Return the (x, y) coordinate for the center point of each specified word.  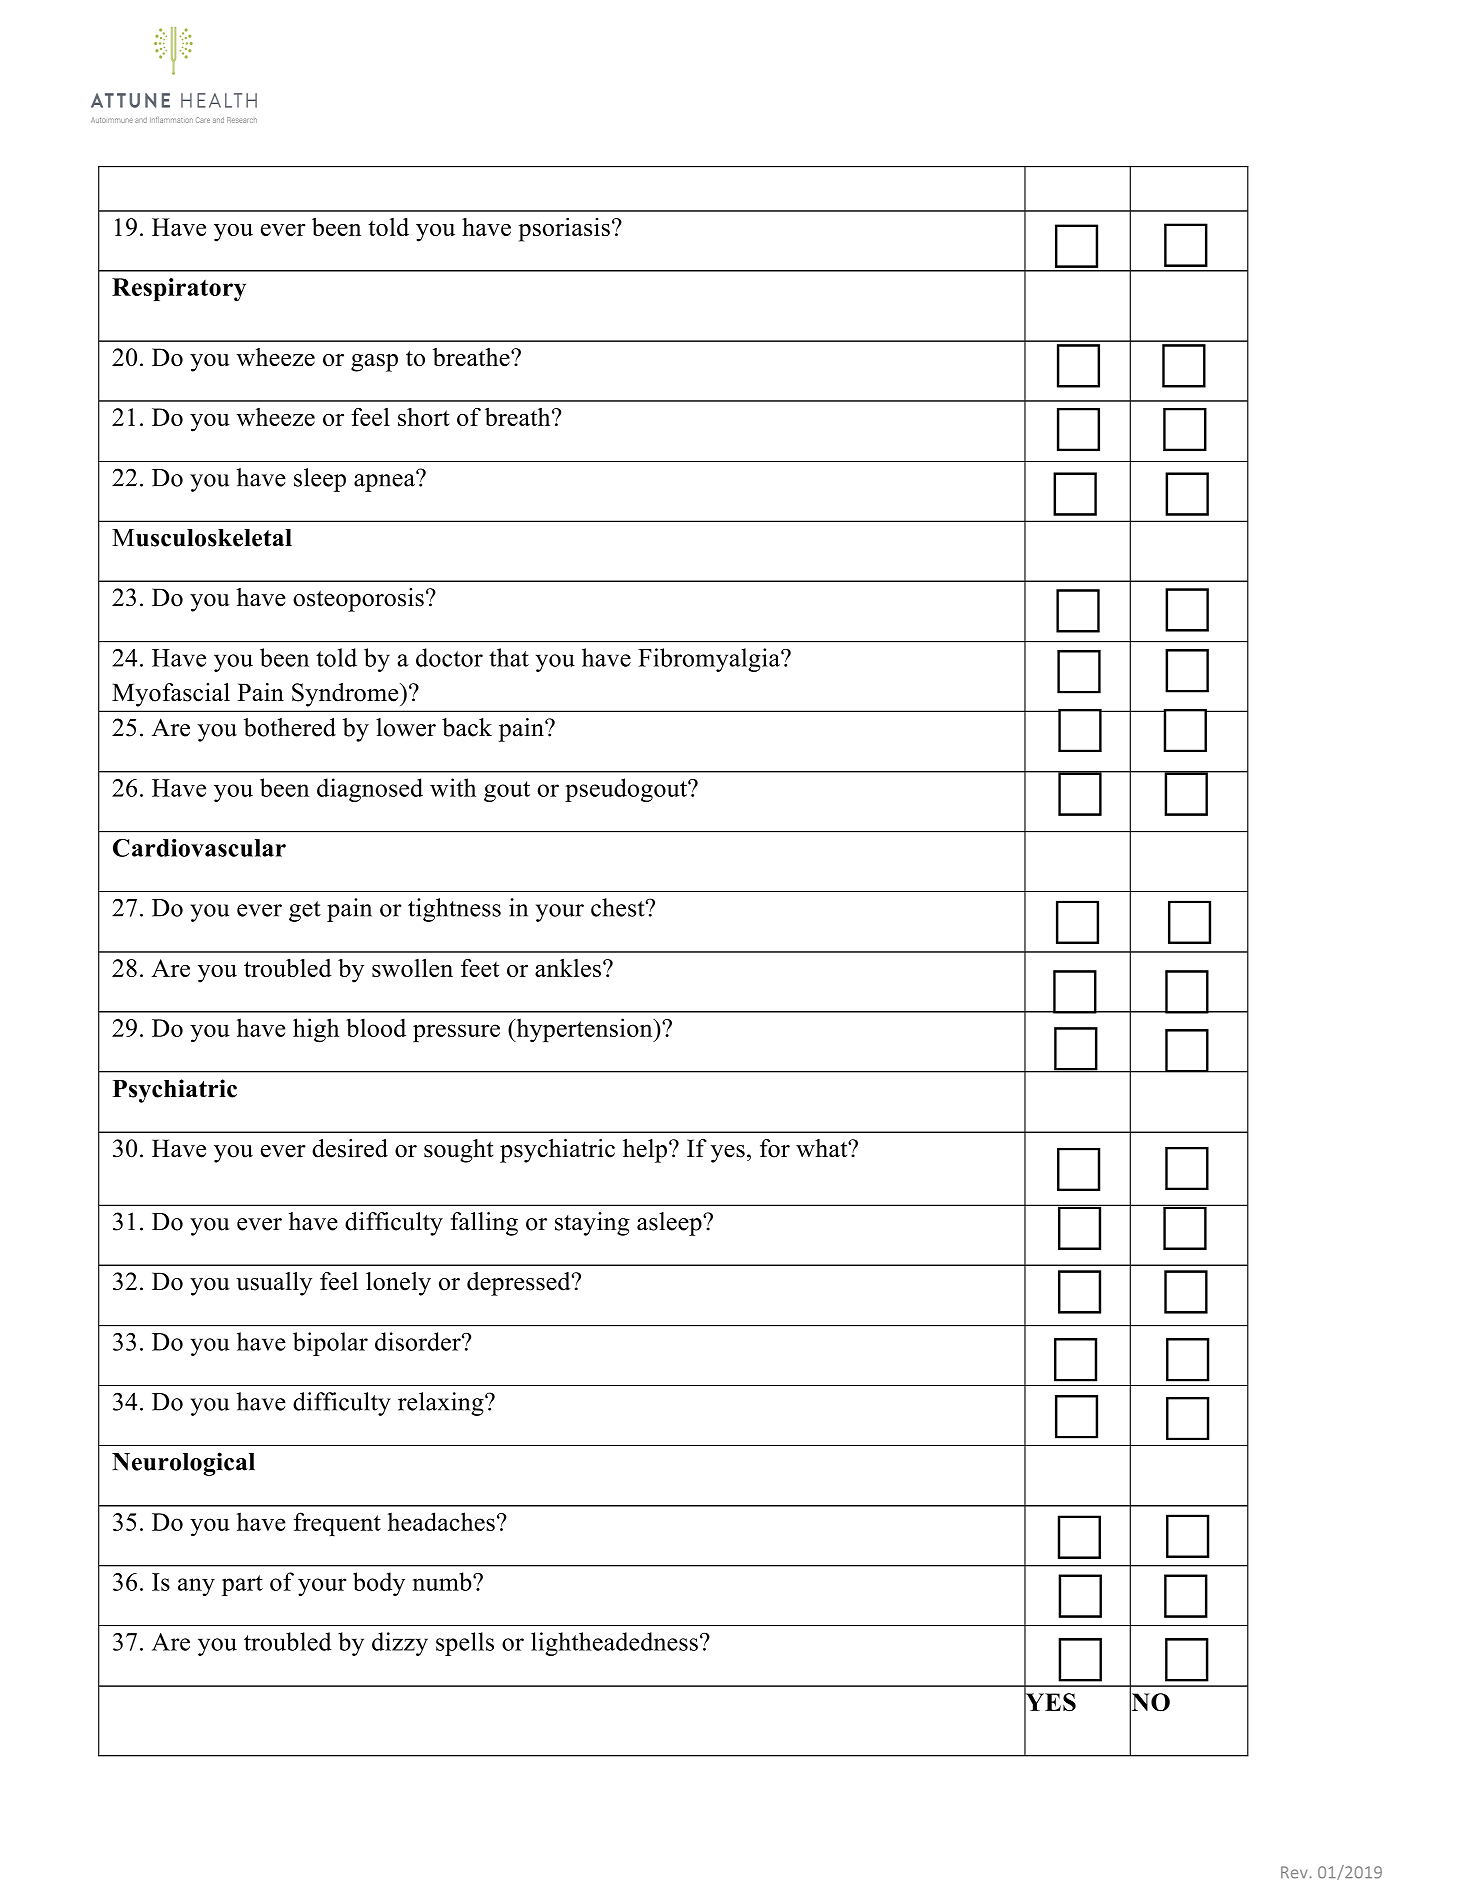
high (316, 1030)
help (645, 1151)
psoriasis (564, 229)
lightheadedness (614, 1644)
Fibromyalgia (710, 660)
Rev (1295, 1872)
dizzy (400, 1644)
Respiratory (179, 290)
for (775, 1148)
